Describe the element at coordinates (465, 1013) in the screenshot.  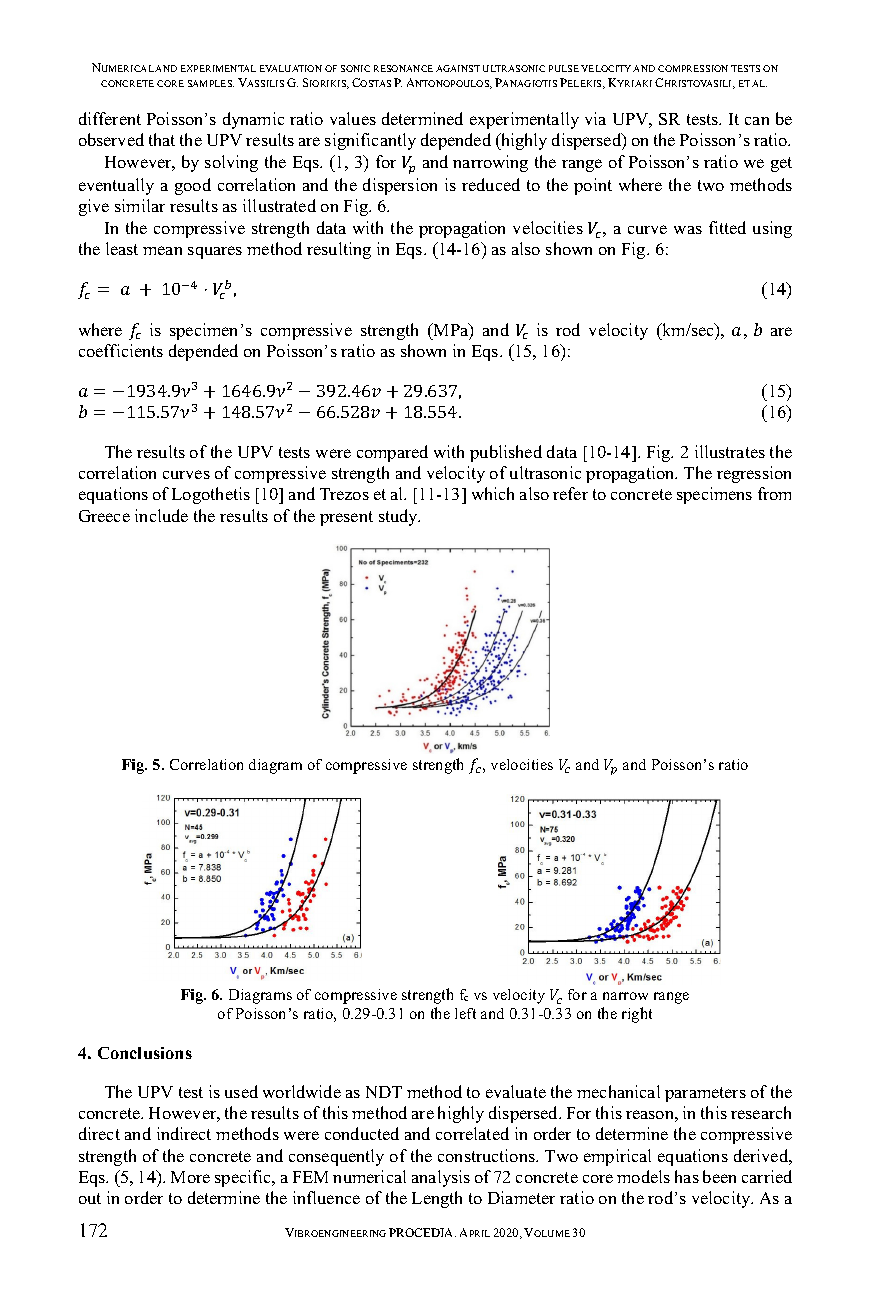
I see `left` at that location.
